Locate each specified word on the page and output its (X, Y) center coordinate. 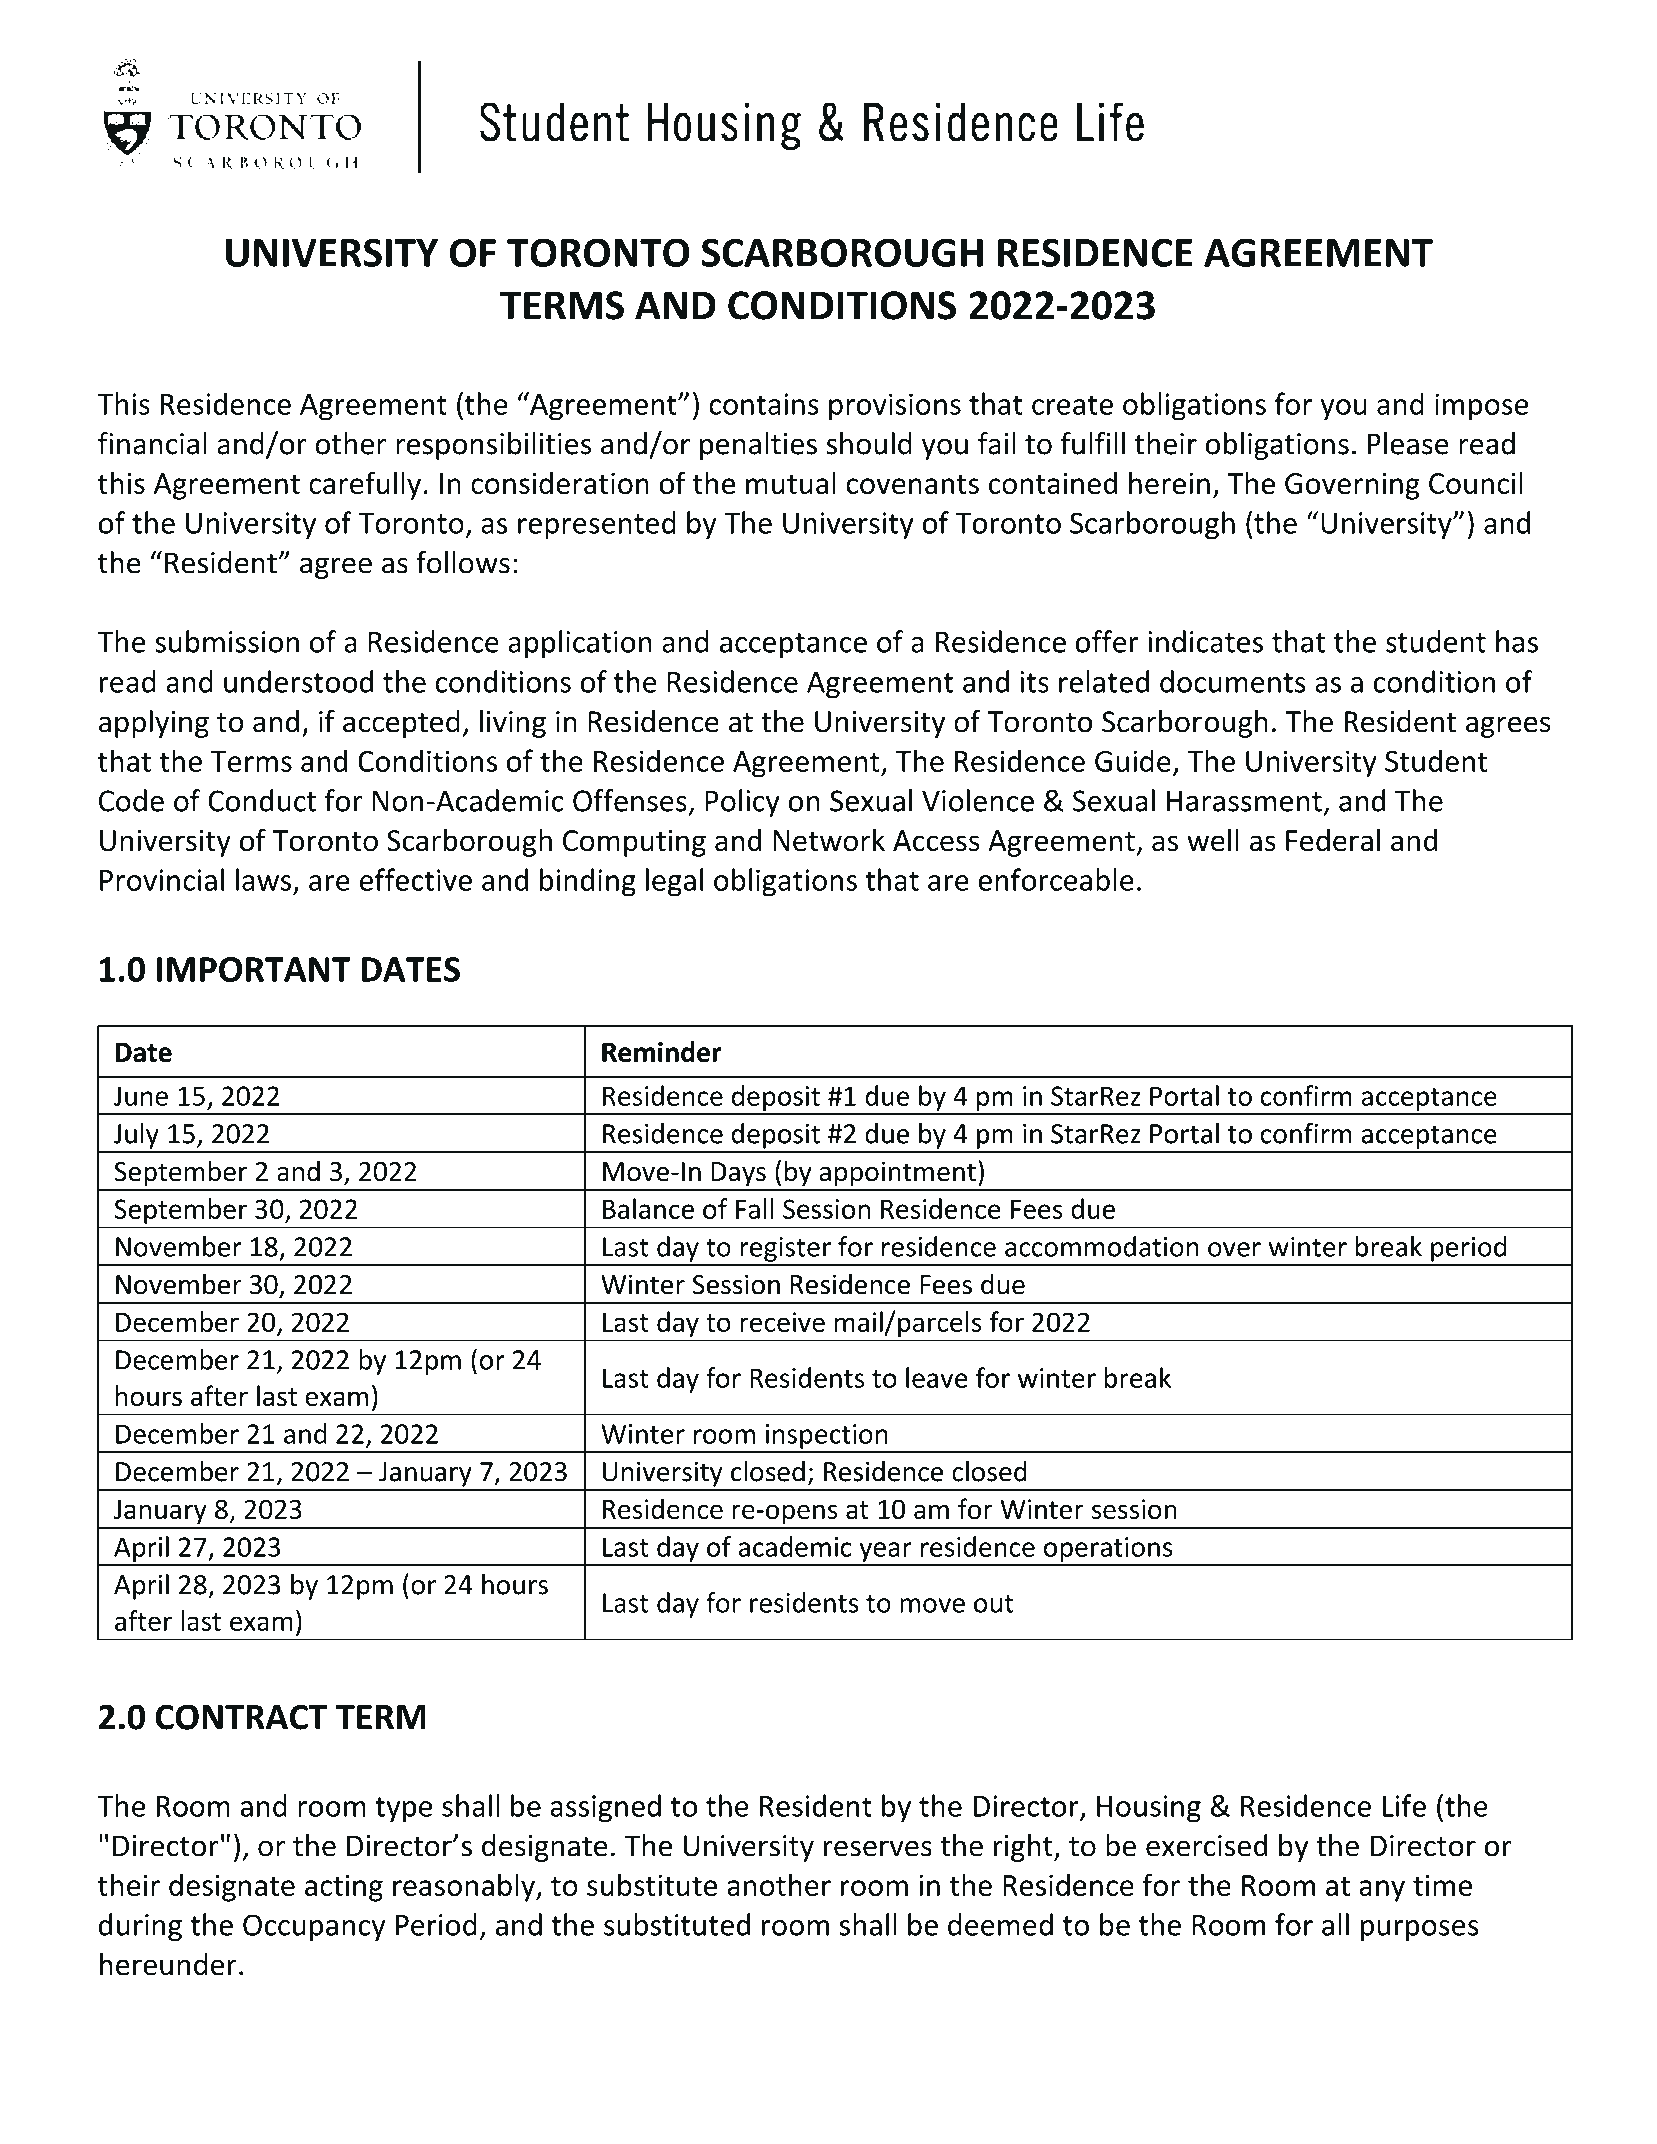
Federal (1333, 840)
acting (344, 1888)
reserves (878, 1848)
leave (936, 1377)
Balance (648, 1208)
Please (1408, 443)
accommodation (1102, 1246)
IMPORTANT (254, 969)
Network (829, 840)
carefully (365, 485)
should (869, 443)
